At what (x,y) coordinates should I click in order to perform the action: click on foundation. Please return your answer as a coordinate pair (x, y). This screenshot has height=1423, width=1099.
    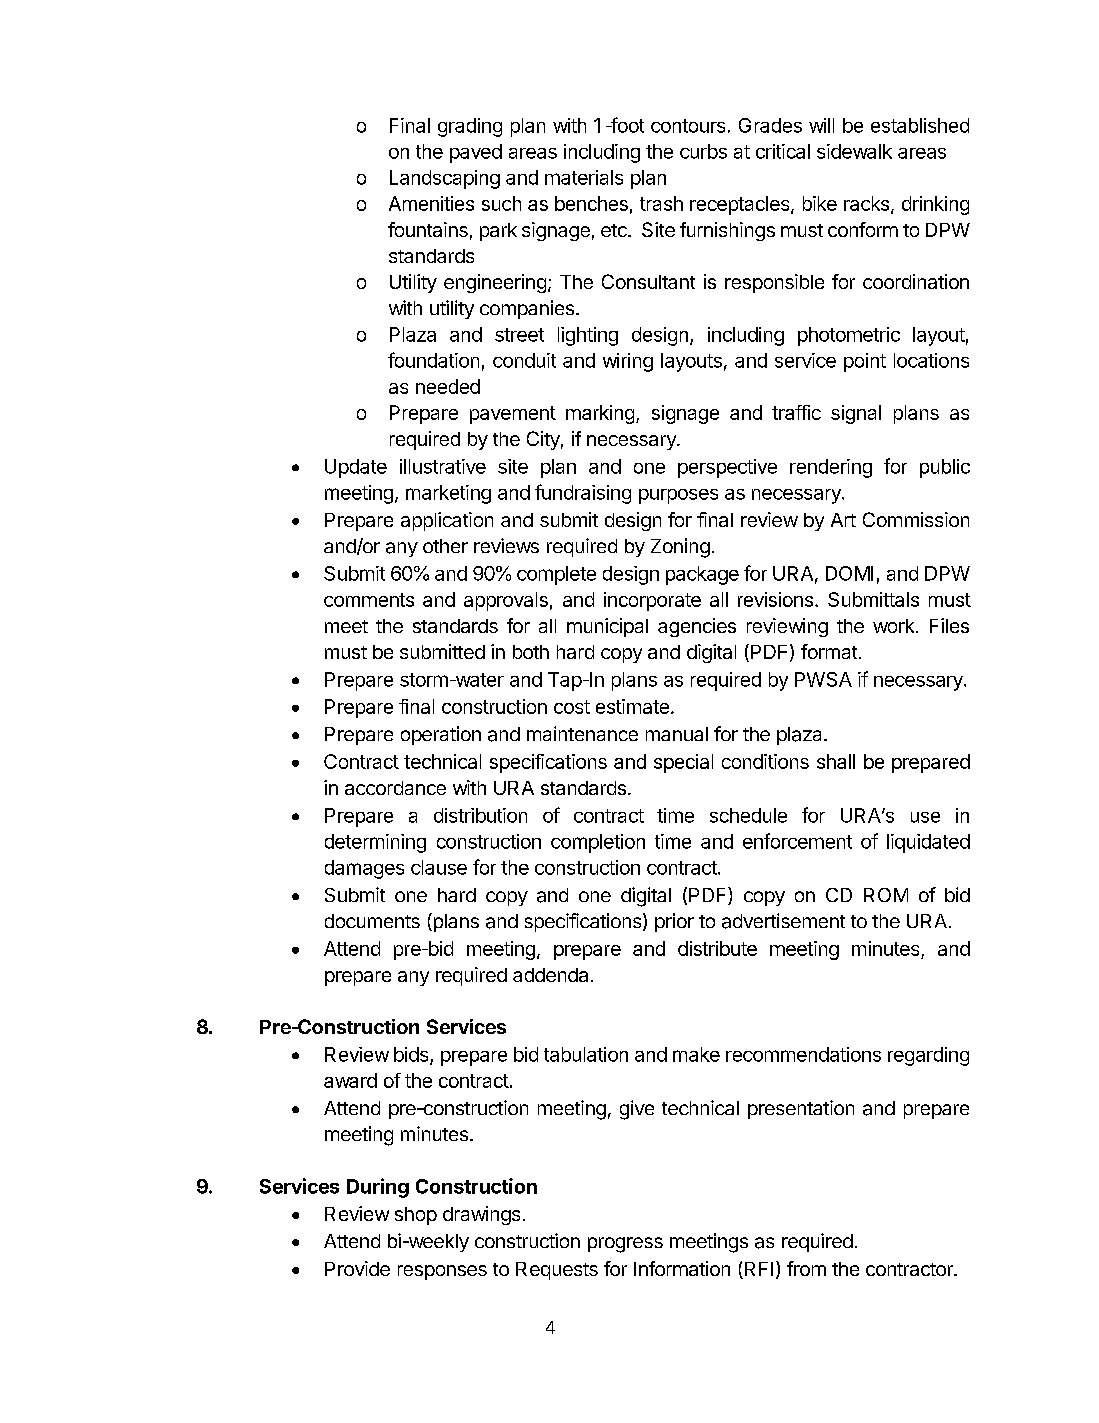
    Looking at the image, I should click on (433, 360).
